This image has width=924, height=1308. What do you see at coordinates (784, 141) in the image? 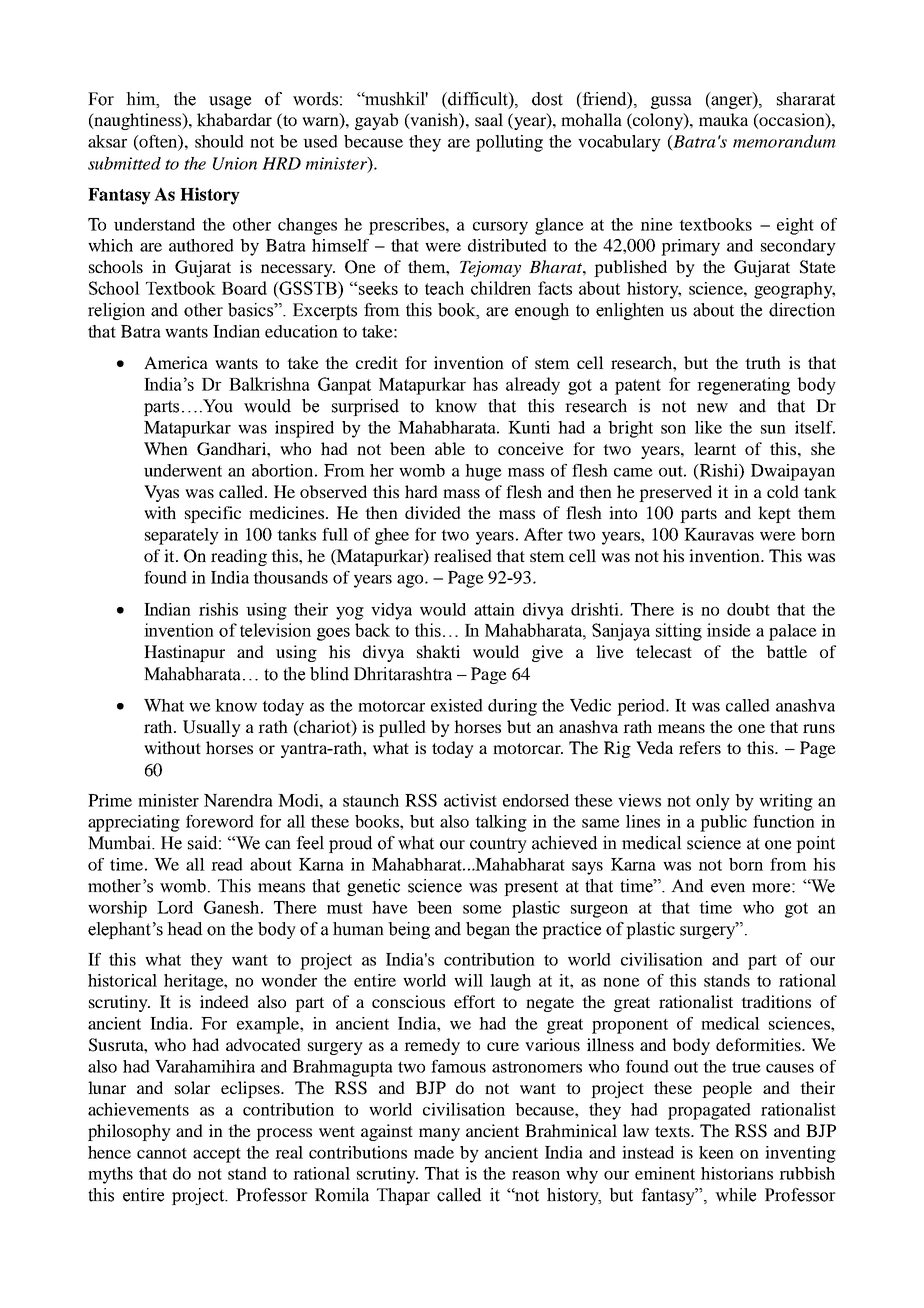
I see `memorandum` at bounding box center [784, 141].
